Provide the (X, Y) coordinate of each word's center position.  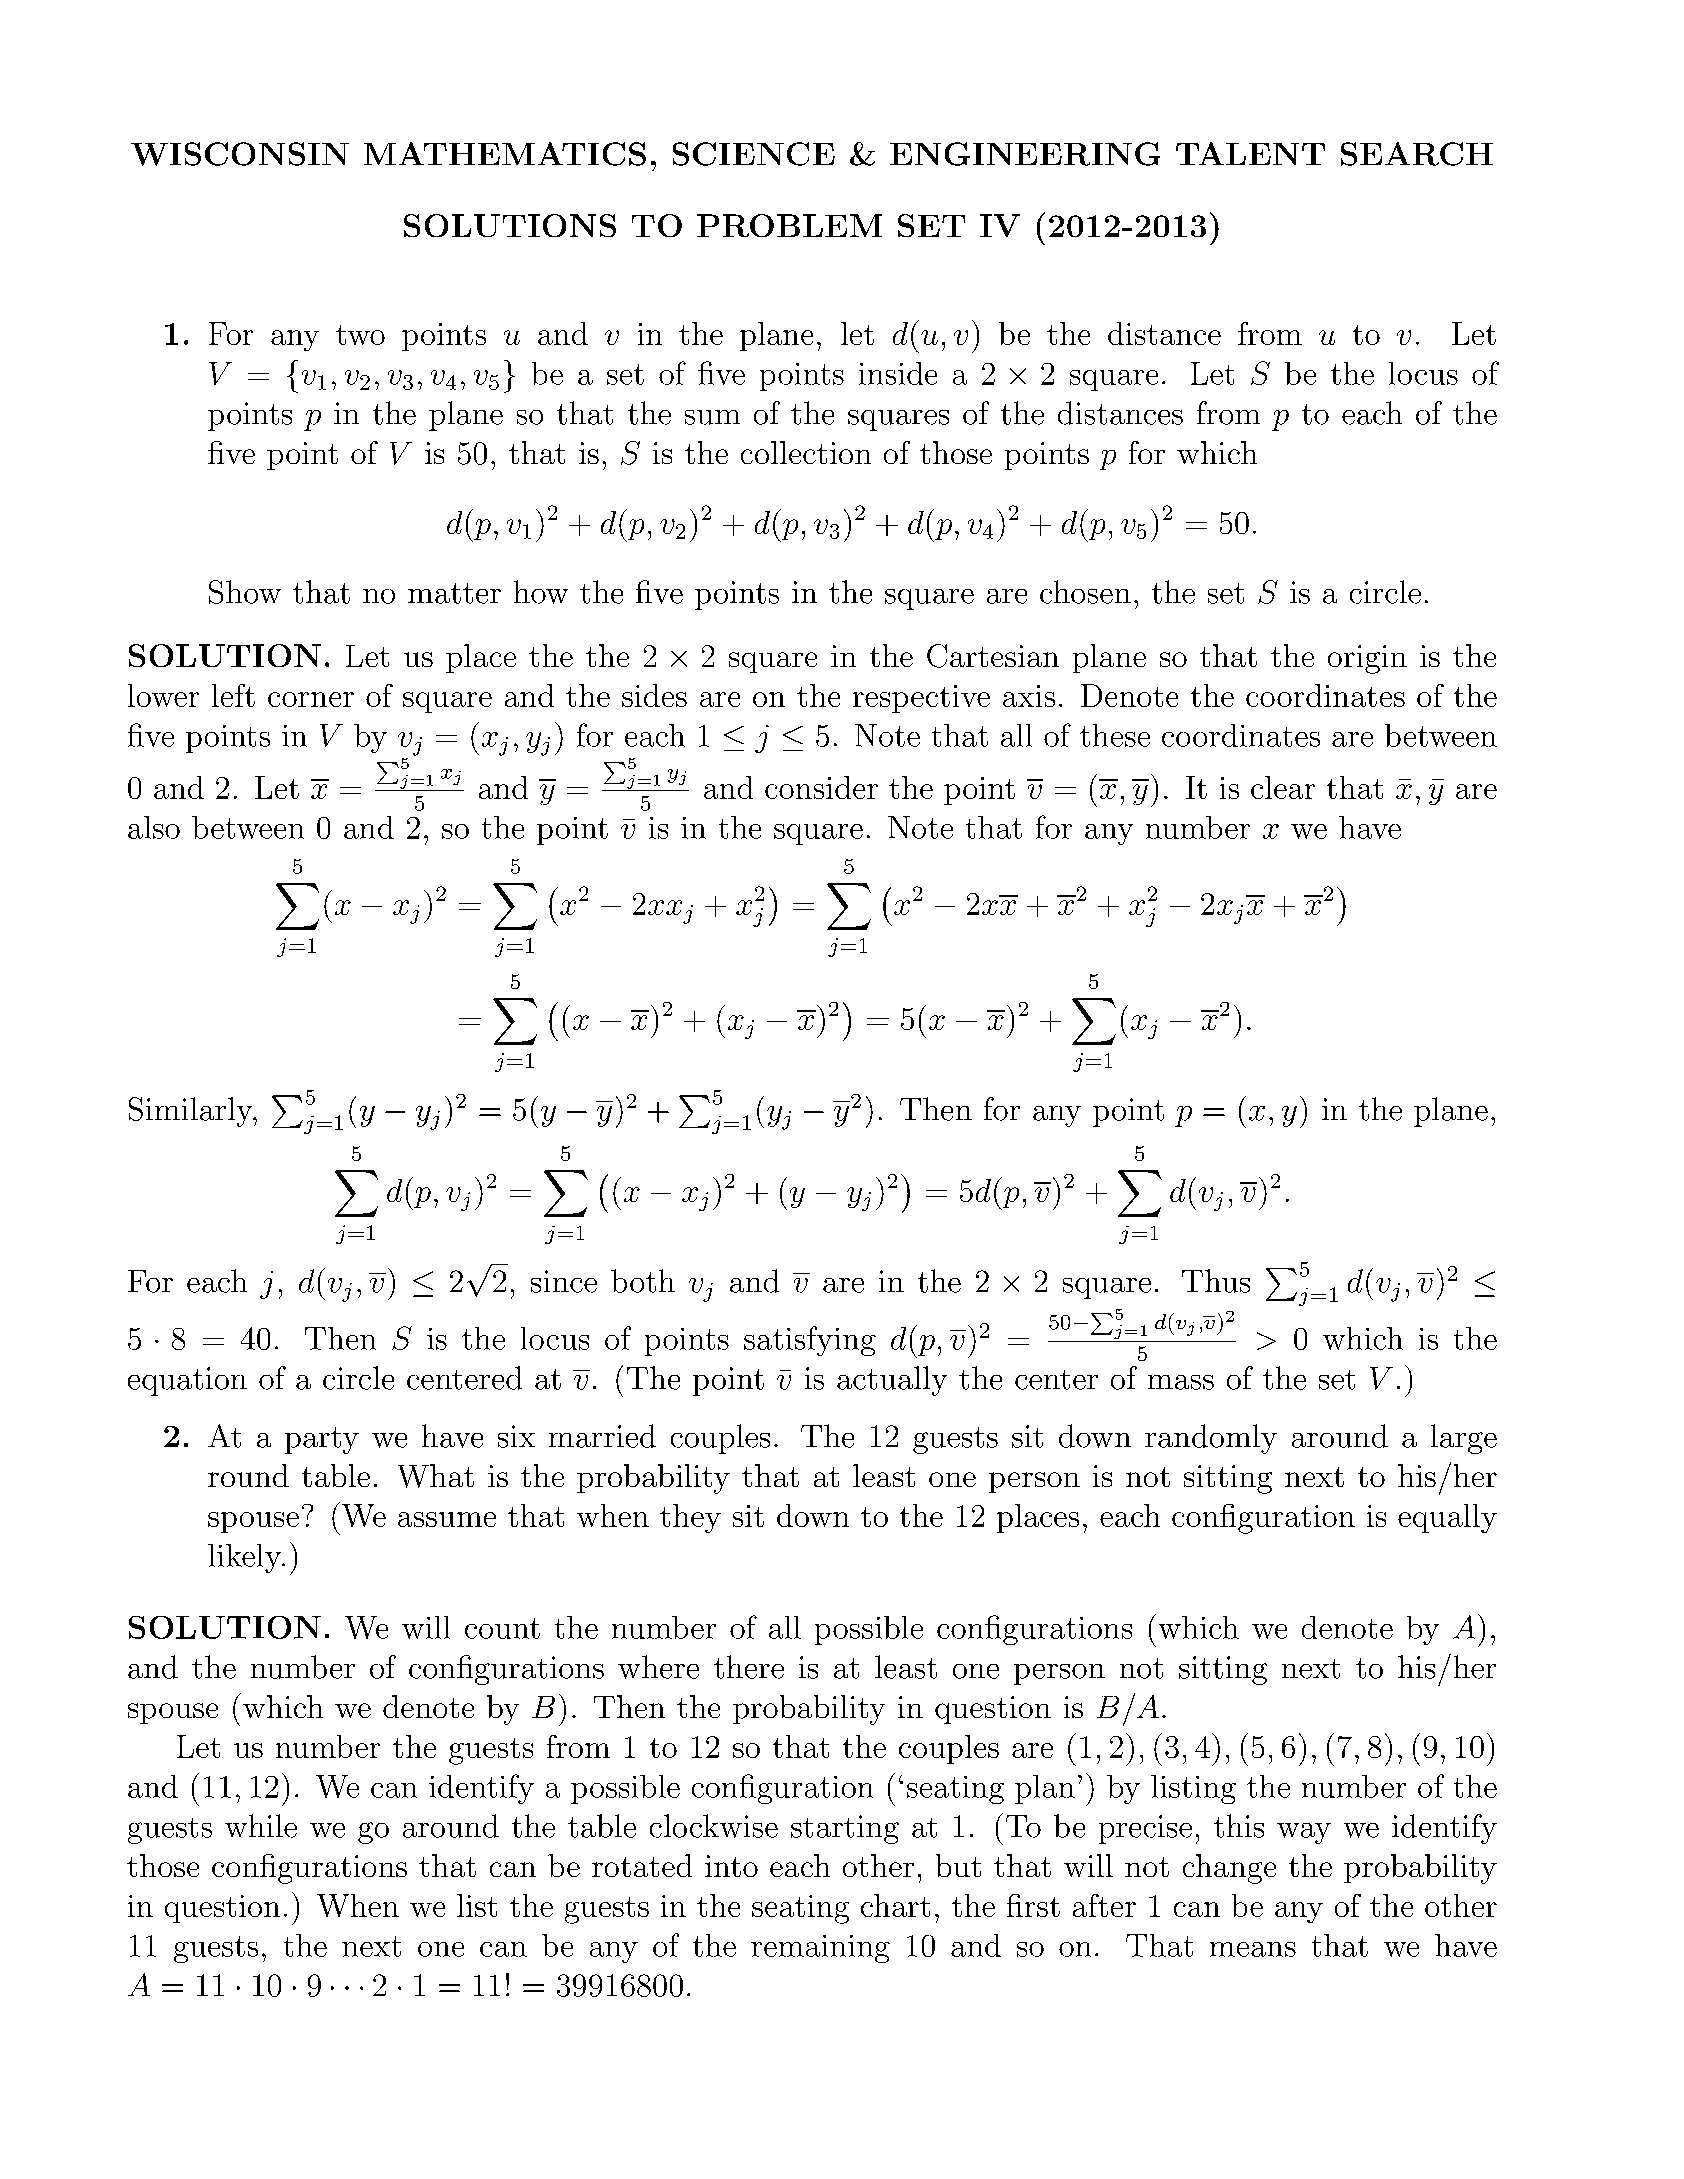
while (261, 1826)
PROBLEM (789, 225)
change (1229, 1869)
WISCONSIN (240, 154)
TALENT (1250, 153)
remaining (820, 1949)
